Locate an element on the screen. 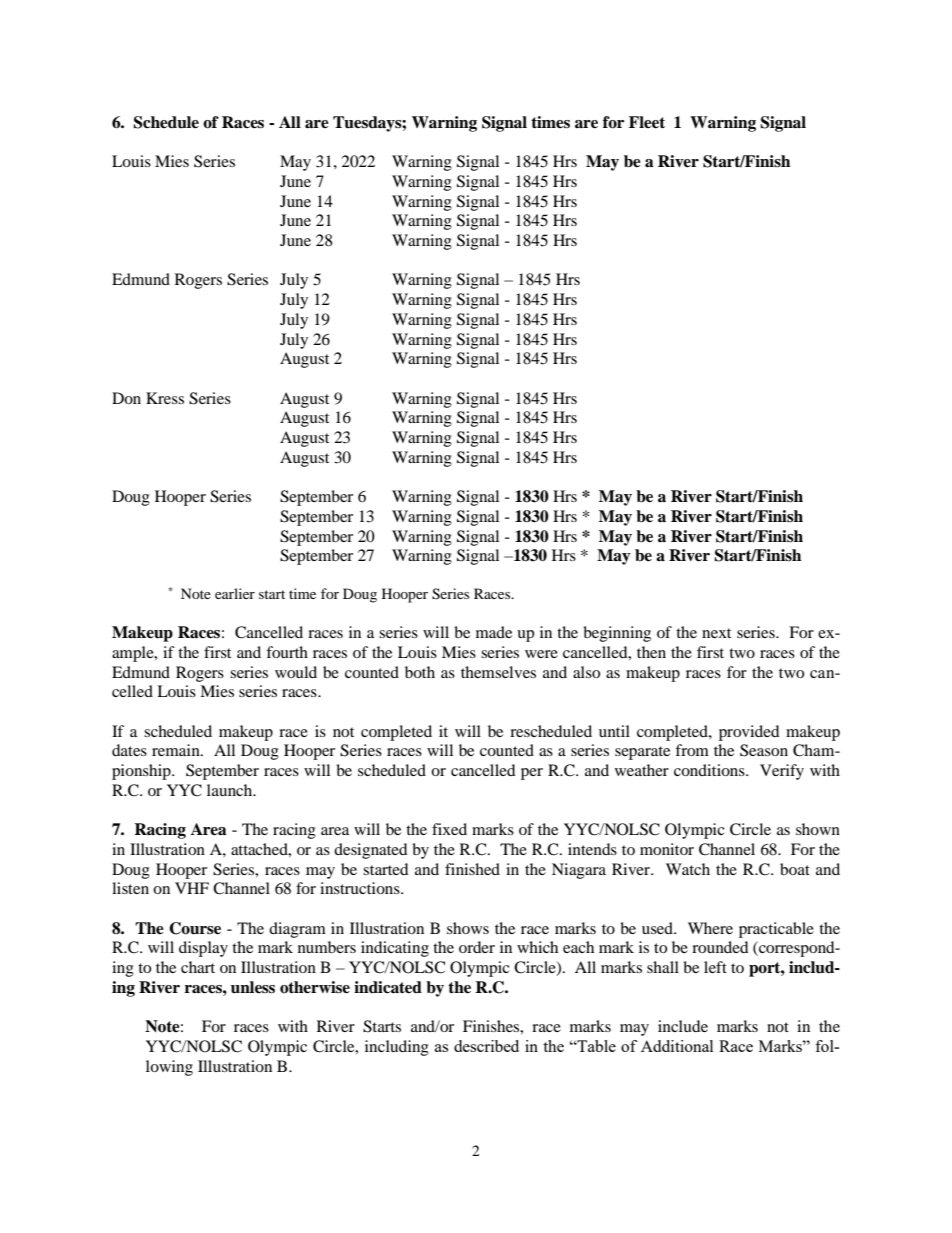 The width and height of the screenshot is (952, 1233). unless is located at coordinates (253, 987).
